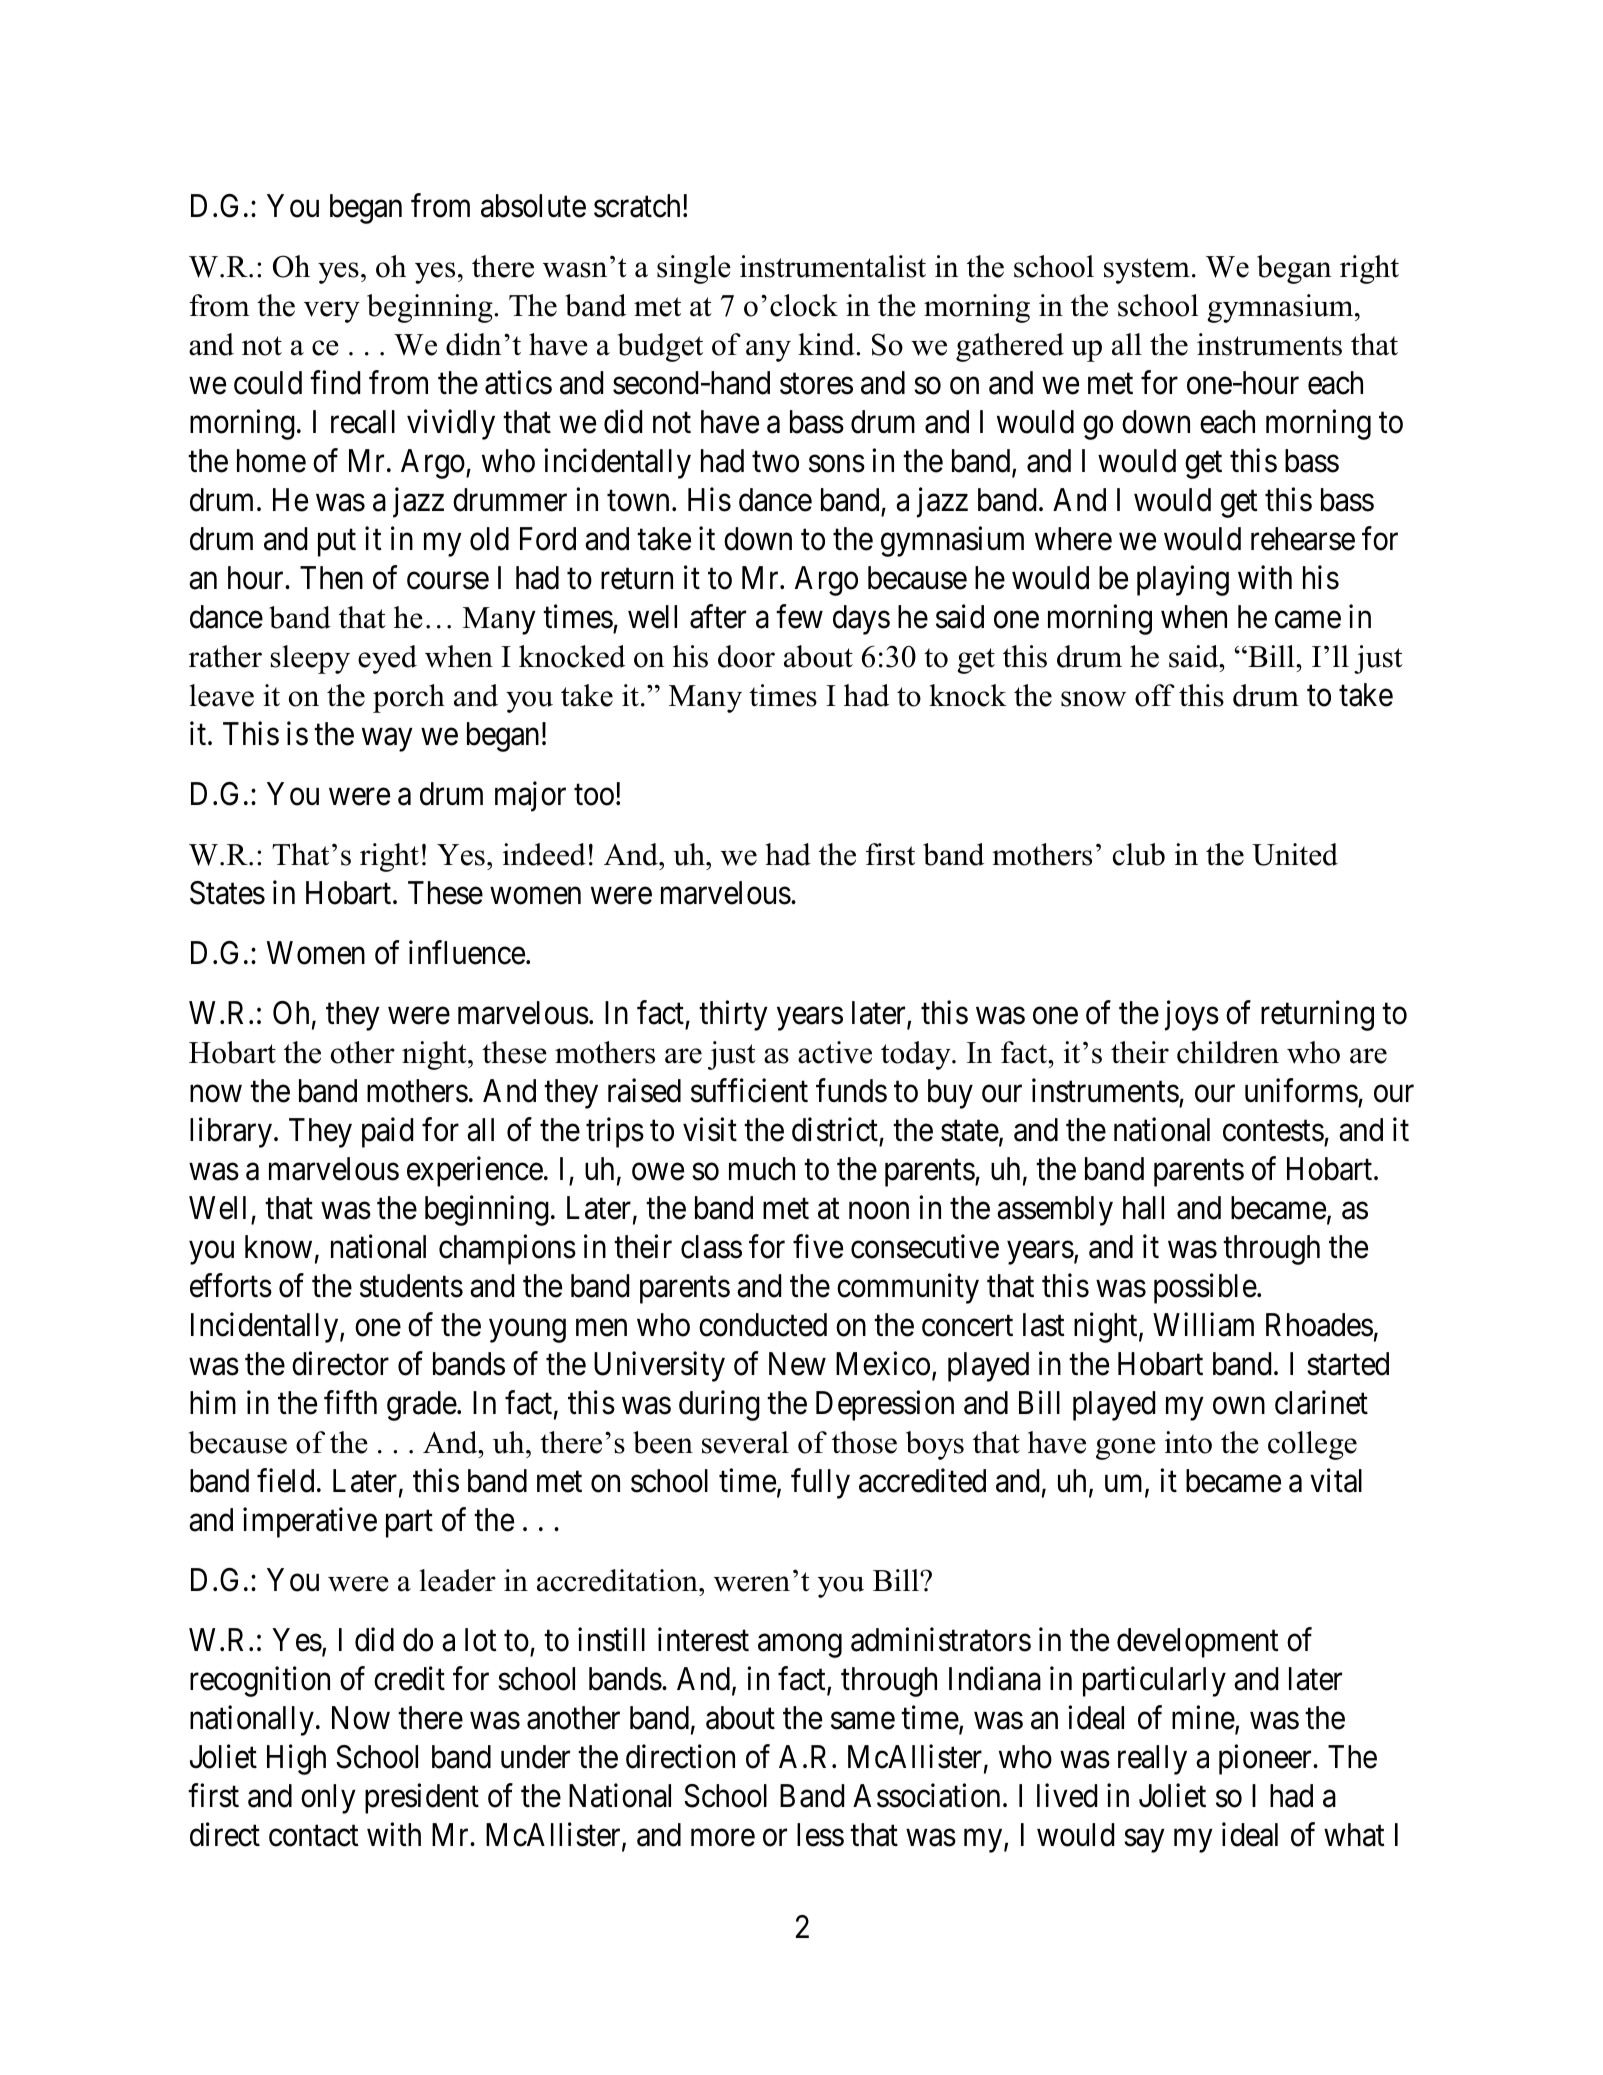 The image size is (1603, 2075). What do you see at coordinates (723, 1838) in the screenshot?
I see `more` at bounding box center [723, 1838].
